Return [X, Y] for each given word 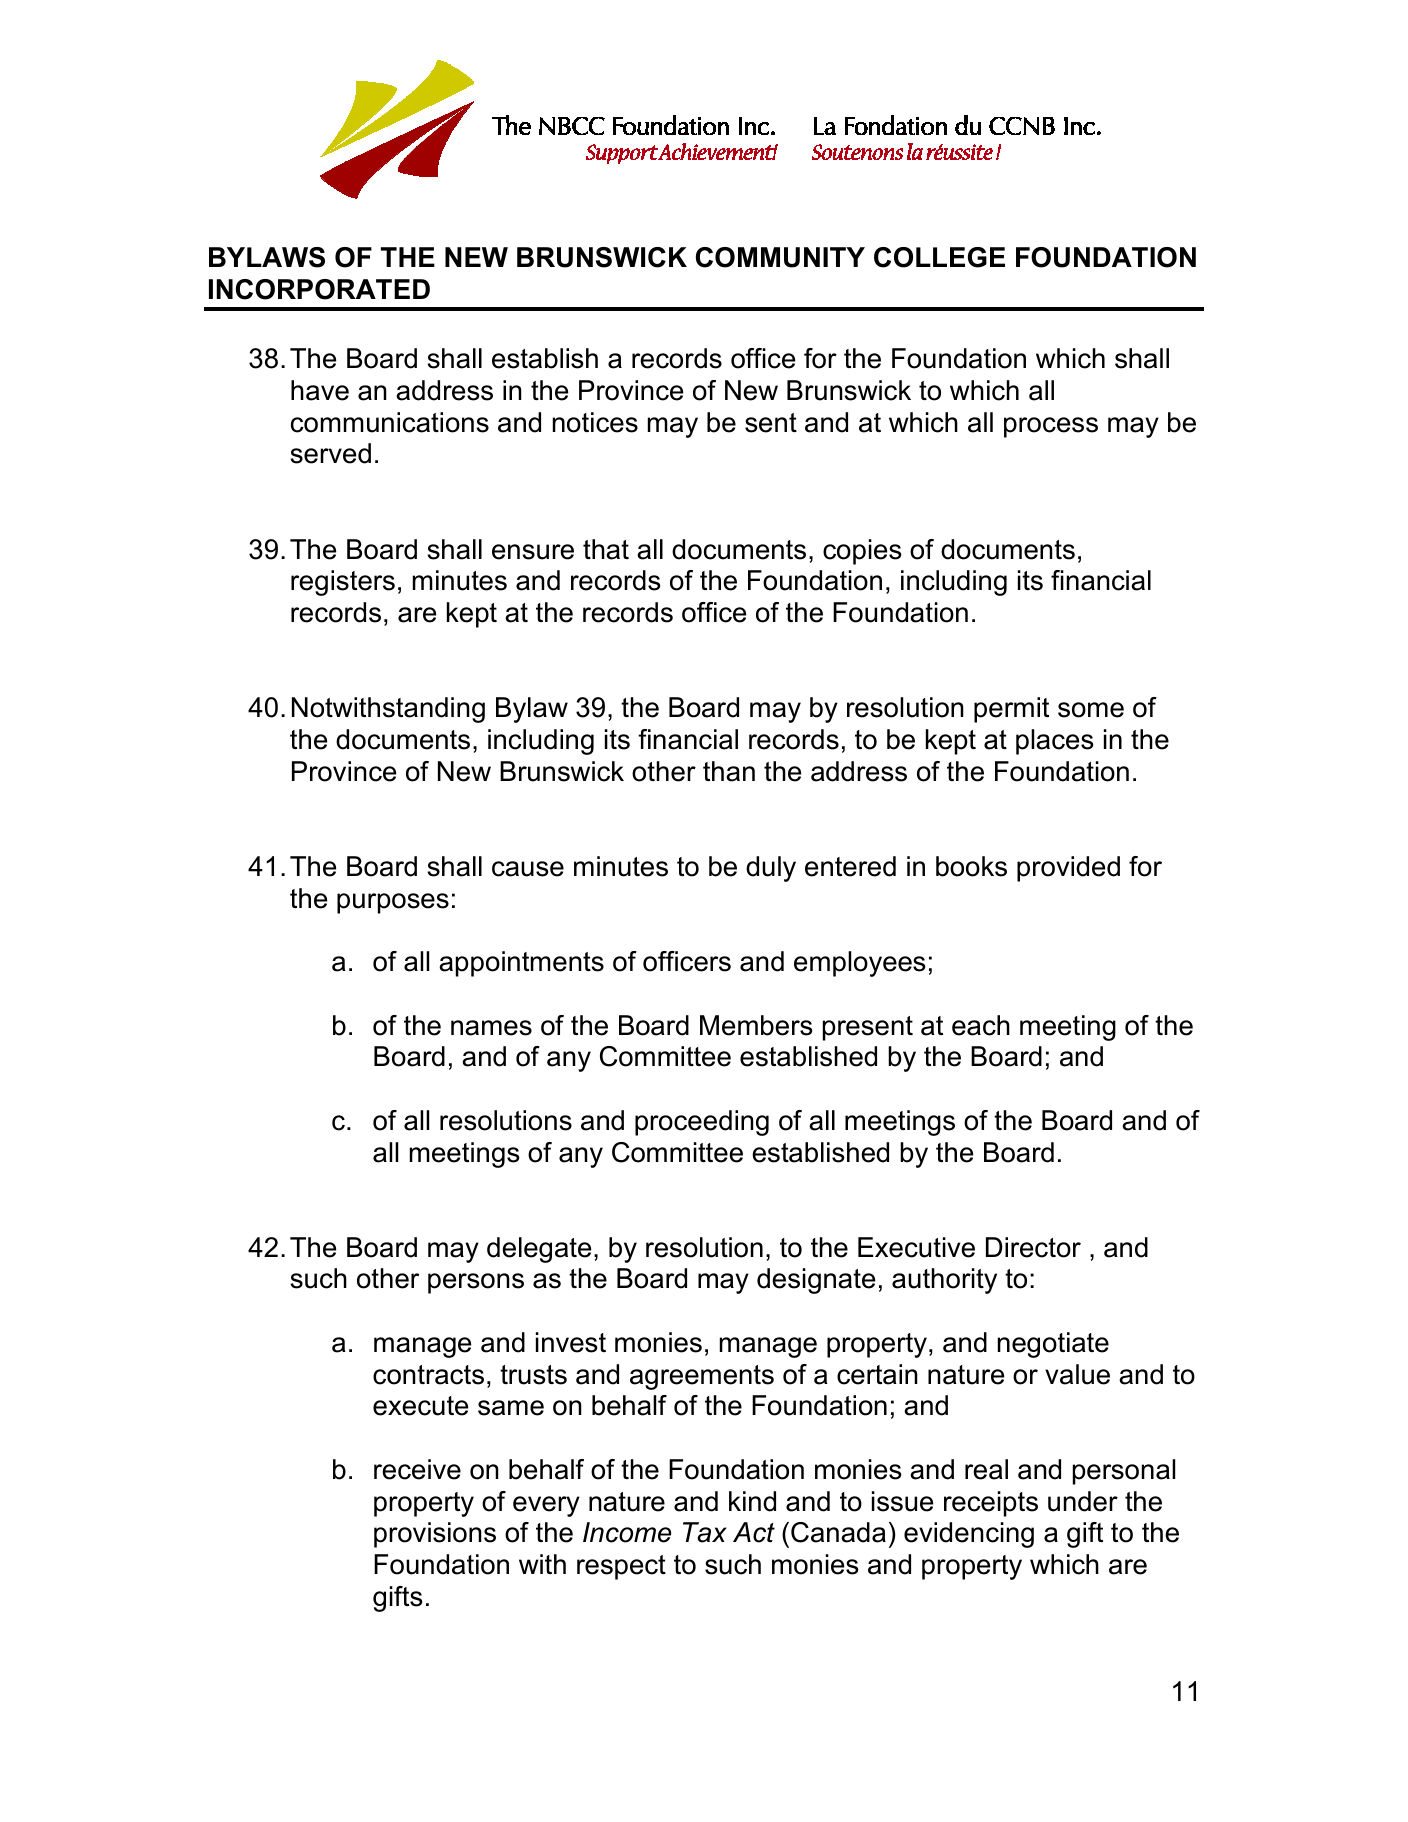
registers [343, 583]
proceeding [702, 1123]
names [491, 1028]
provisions [435, 1535]
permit [1011, 710]
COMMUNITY [780, 257]
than [729, 771]
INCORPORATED [319, 289]
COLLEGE [939, 257]
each [981, 1025]
